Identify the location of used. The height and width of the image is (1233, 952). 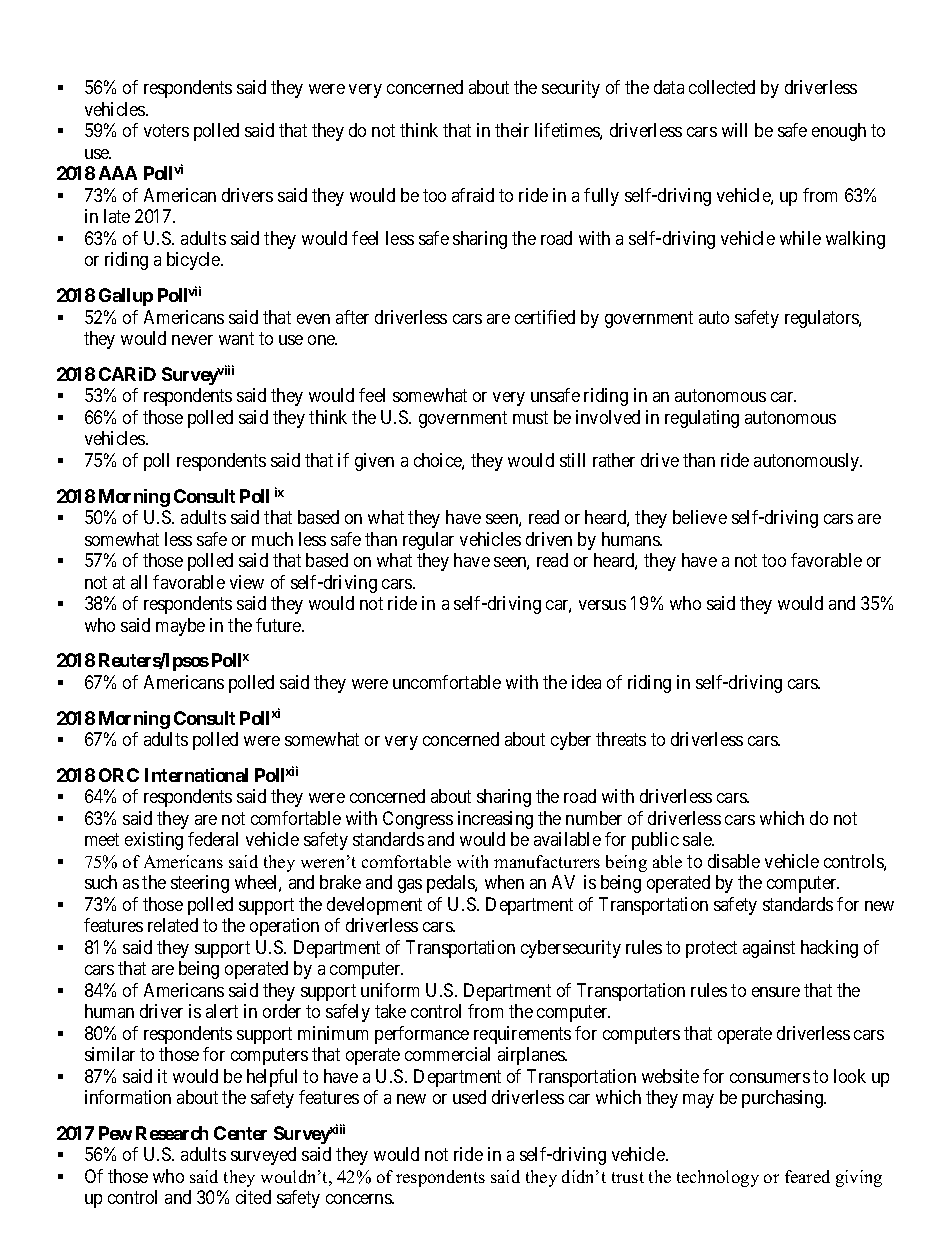
(469, 1097).
